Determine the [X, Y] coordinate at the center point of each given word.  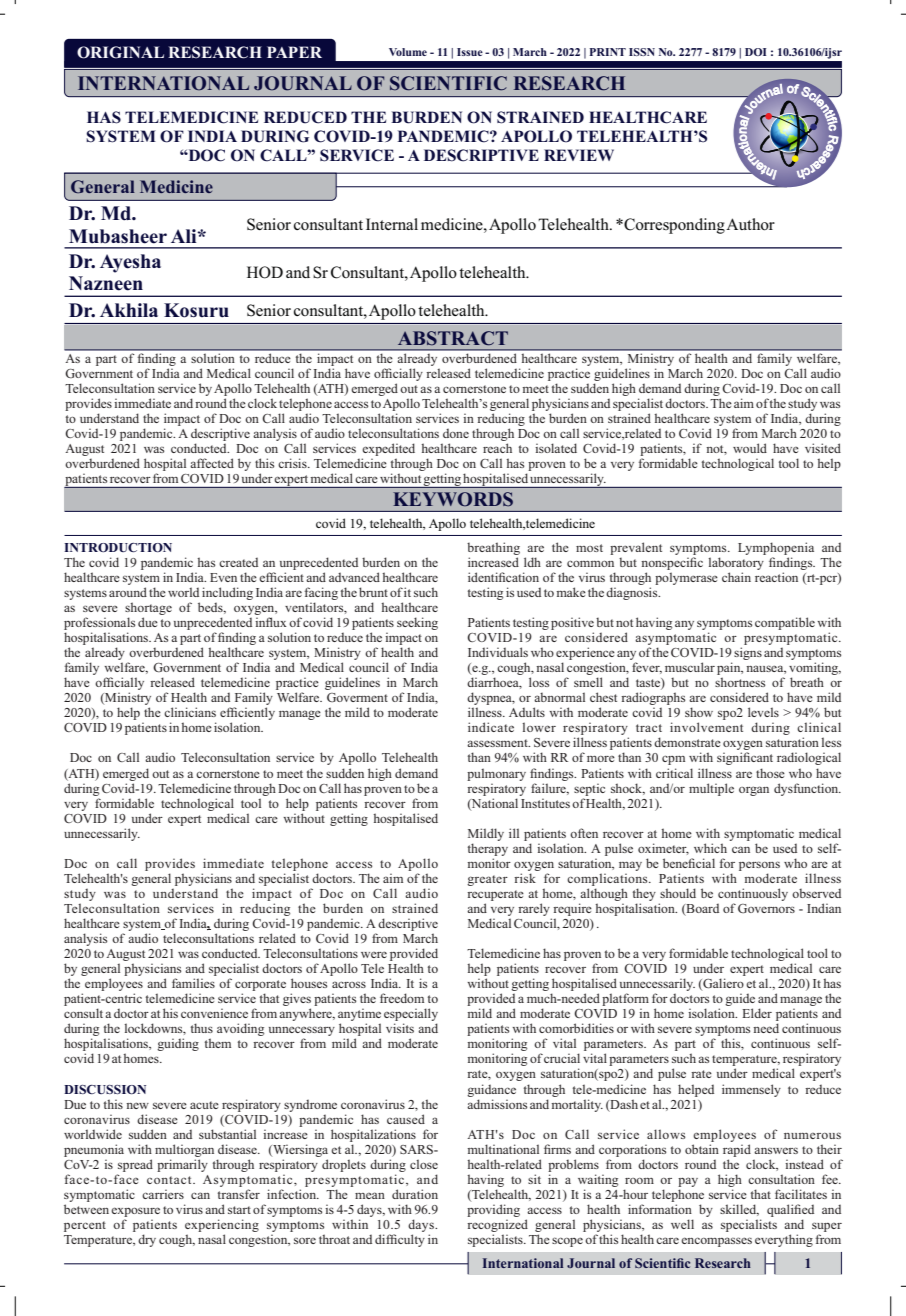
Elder [757, 1013]
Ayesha [130, 263]
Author [750, 224]
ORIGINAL [120, 52]
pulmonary [496, 774]
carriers [163, 1194]
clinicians [190, 712]
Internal [392, 224]
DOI [755, 52]
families [193, 983]
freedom [402, 998]
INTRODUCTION [118, 547]
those [770, 773]
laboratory [736, 563]
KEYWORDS [453, 499]
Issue [470, 52]
